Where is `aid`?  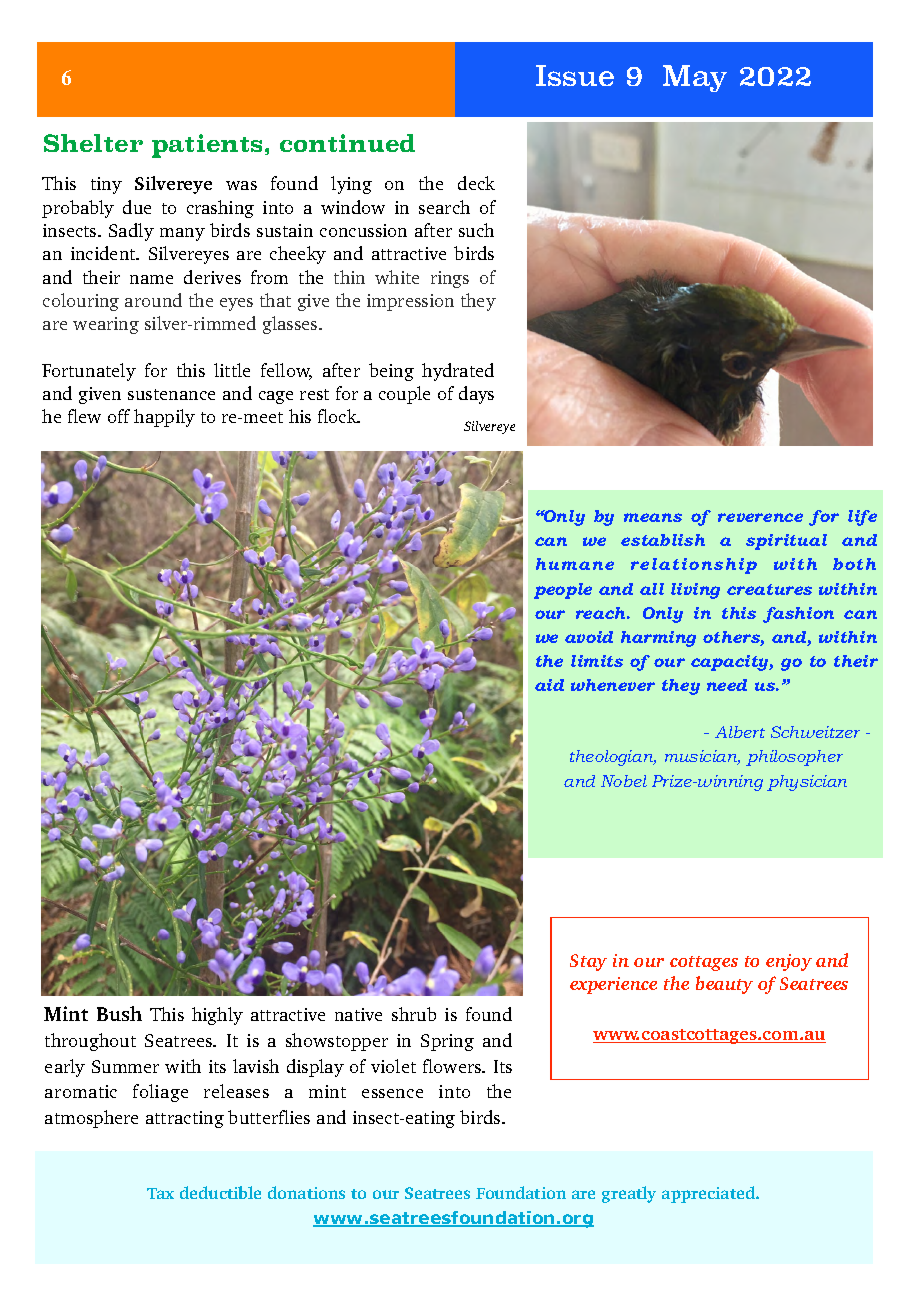 aid is located at coordinates (549, 685).
